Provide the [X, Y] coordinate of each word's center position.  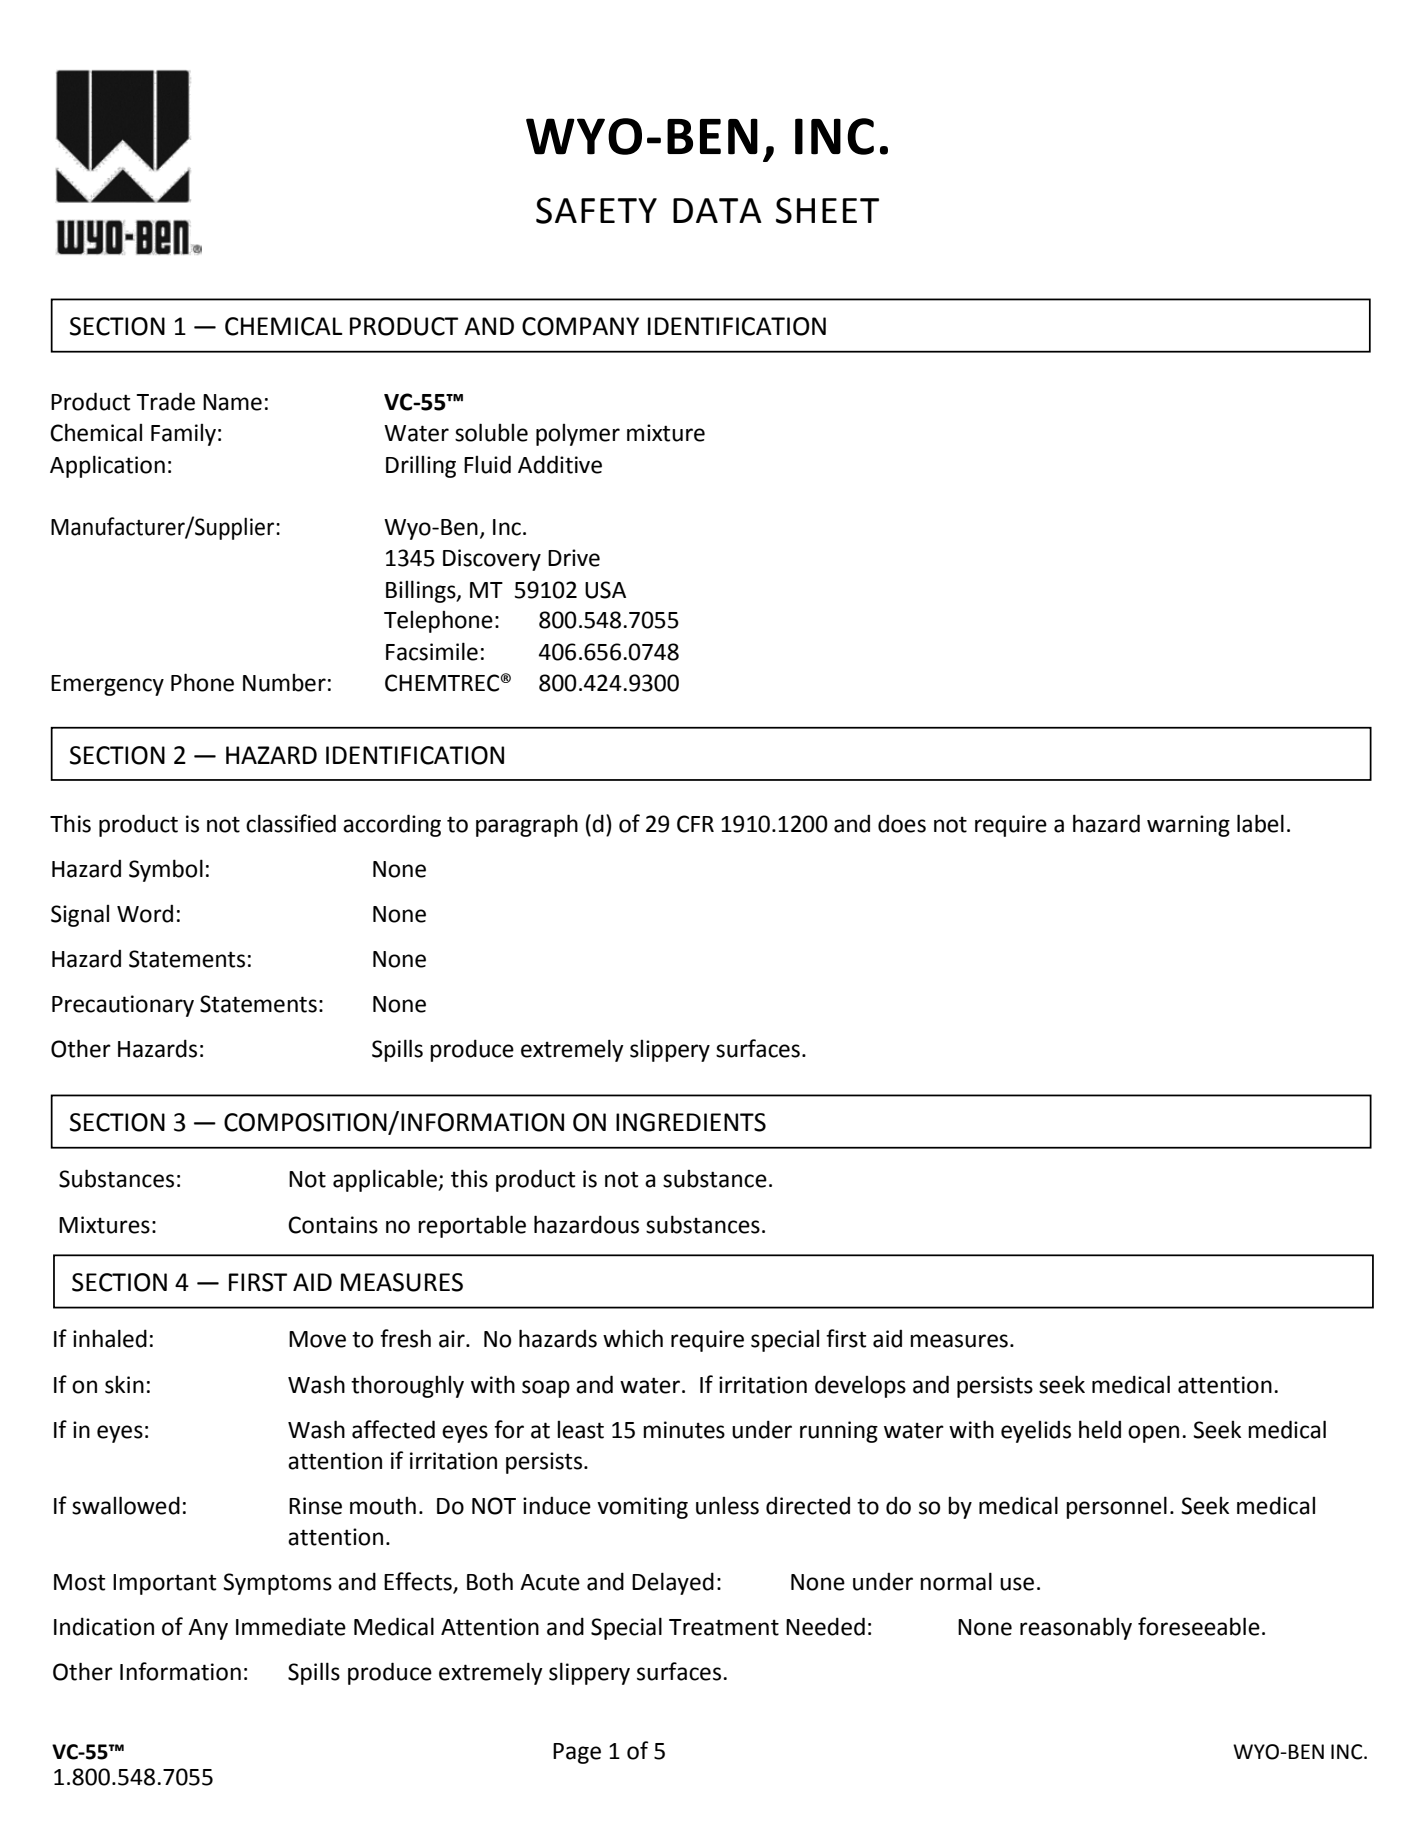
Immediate [291, 1626]
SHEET [827, 210]
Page [577, 1753]
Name [232, 402]
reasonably [1076, 1628]
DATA [717, 210]
